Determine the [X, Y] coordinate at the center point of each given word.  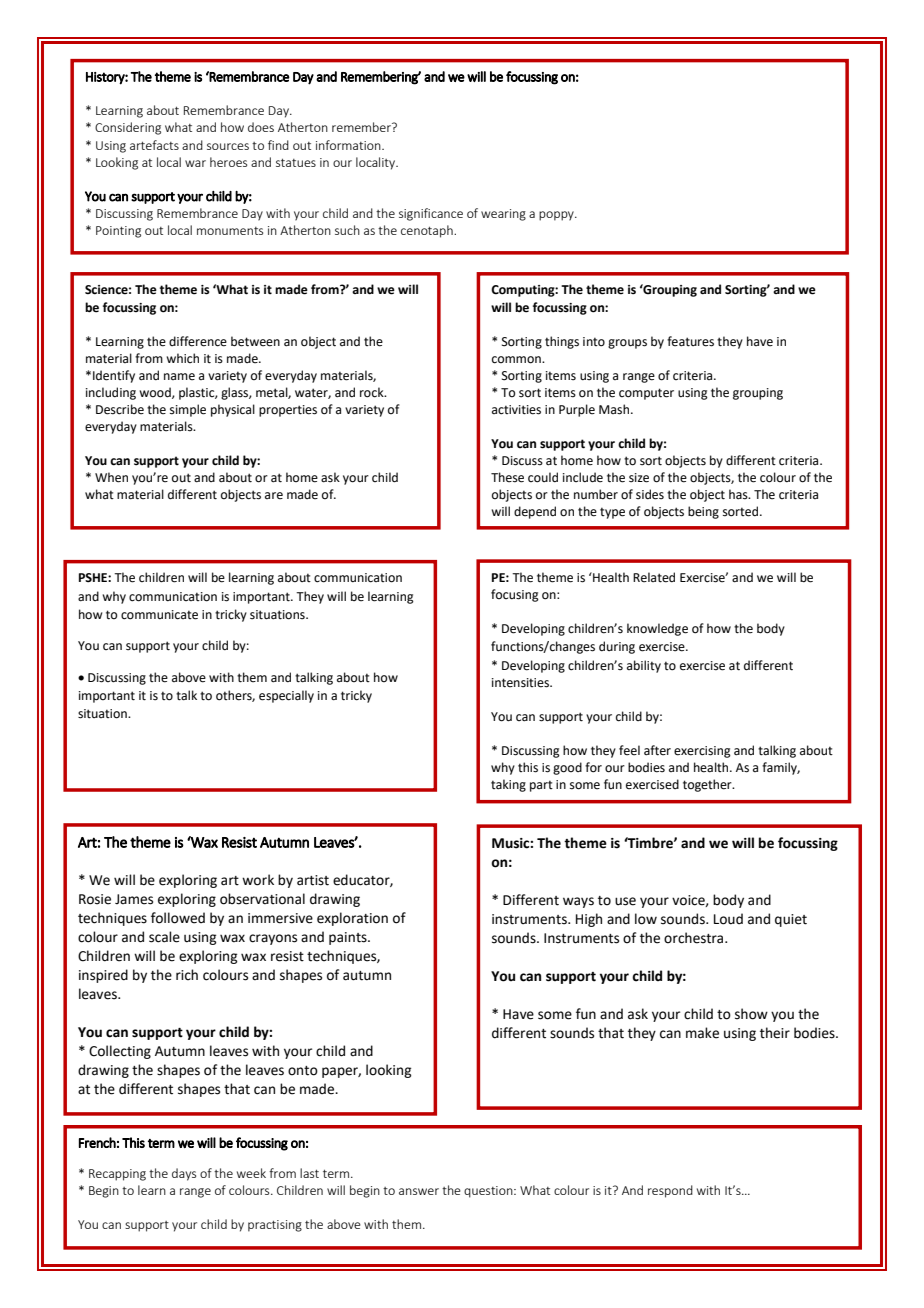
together [708, 785]
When [111, 477]
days [184, 1174]
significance [431, 214]
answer [419, 1191]
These [507, 477]
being [703, 512]
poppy [557, 216]
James [134, 899]
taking [508, 785]
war [195, 163]
